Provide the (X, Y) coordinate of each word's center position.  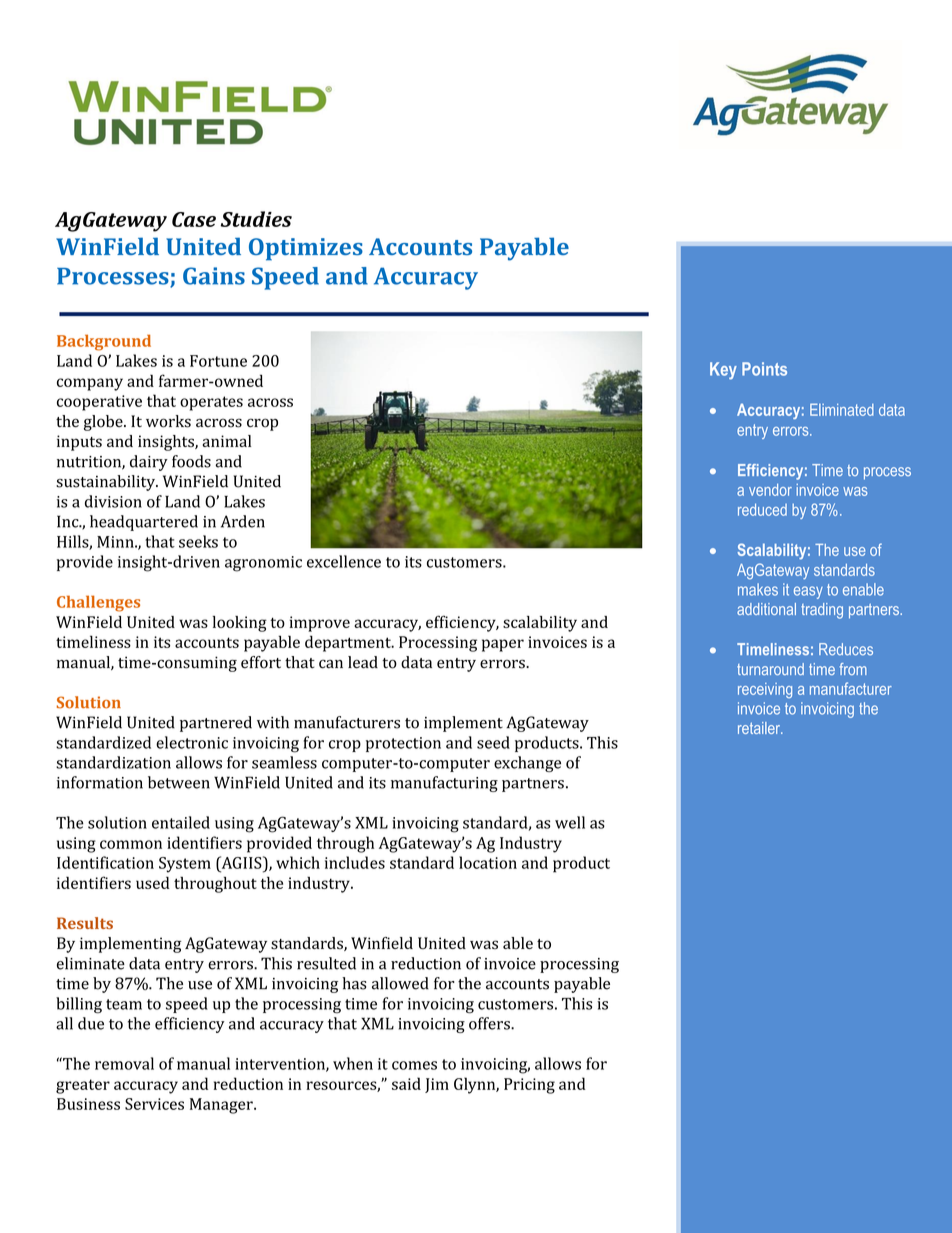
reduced (762, 509)
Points (764, 369)
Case (194, 219)
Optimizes (306, 249)
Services (154, 1104)
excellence (344, 561)
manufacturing (444, 784)
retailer (760, 728)
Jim (437, 1085)
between (179, 782)
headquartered (144, 523)
